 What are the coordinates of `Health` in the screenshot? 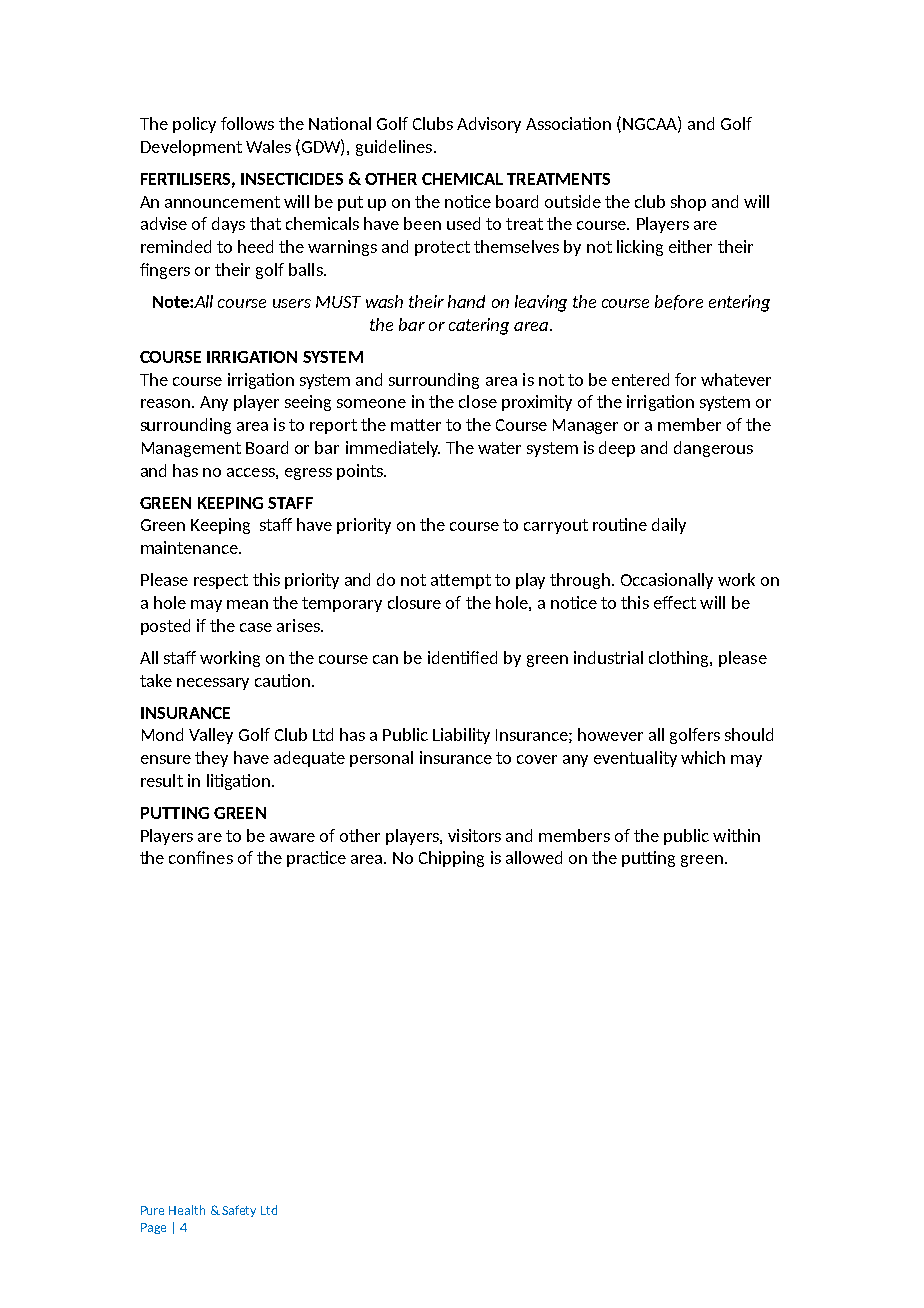 It's located at (187, 1210).
